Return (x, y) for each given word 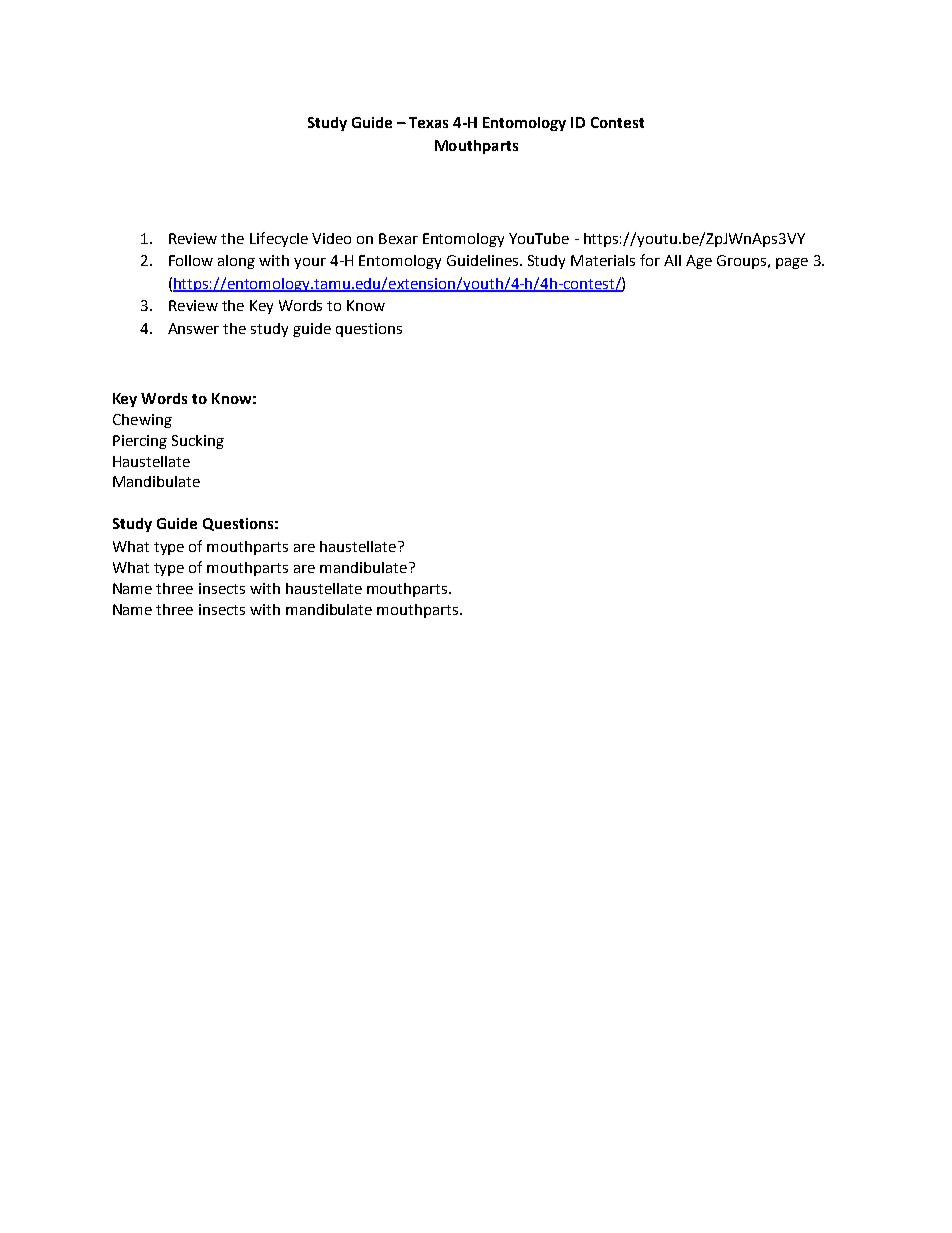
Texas (428, 122)
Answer (193, 328)
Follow (191, 260)
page (792, 263)
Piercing (140, 442)
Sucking (198, 442)
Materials (603, 260)
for (650, 260)
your (310, 263)
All (672, 260)
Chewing (142, 421)
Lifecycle (279, 239)
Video (331, 238)
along (236, 262)
